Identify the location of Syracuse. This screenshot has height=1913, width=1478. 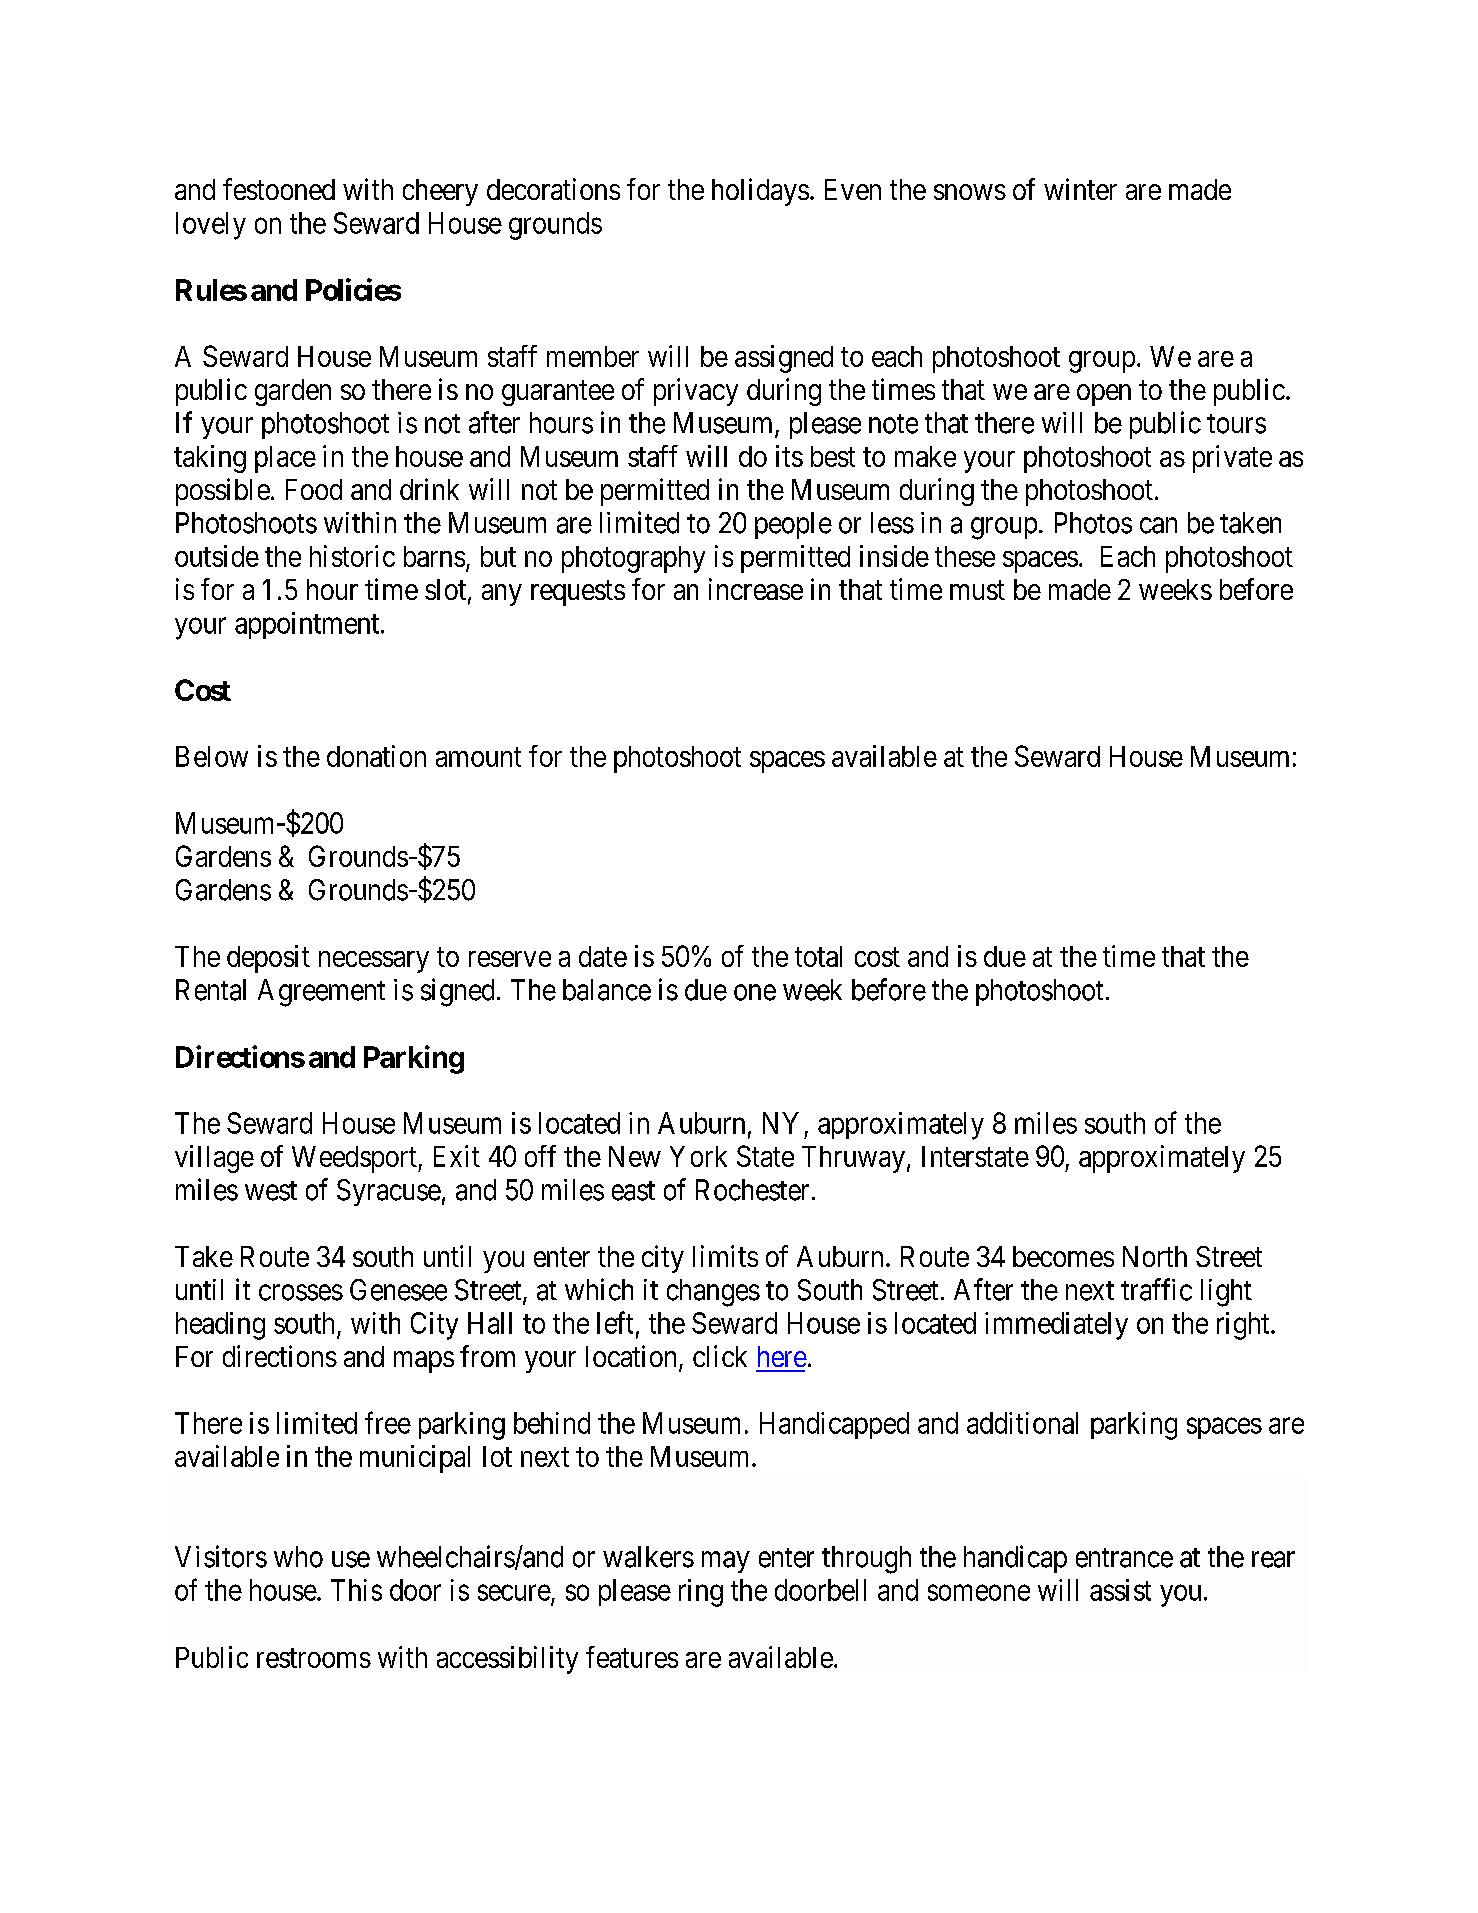
(389, 1192).
